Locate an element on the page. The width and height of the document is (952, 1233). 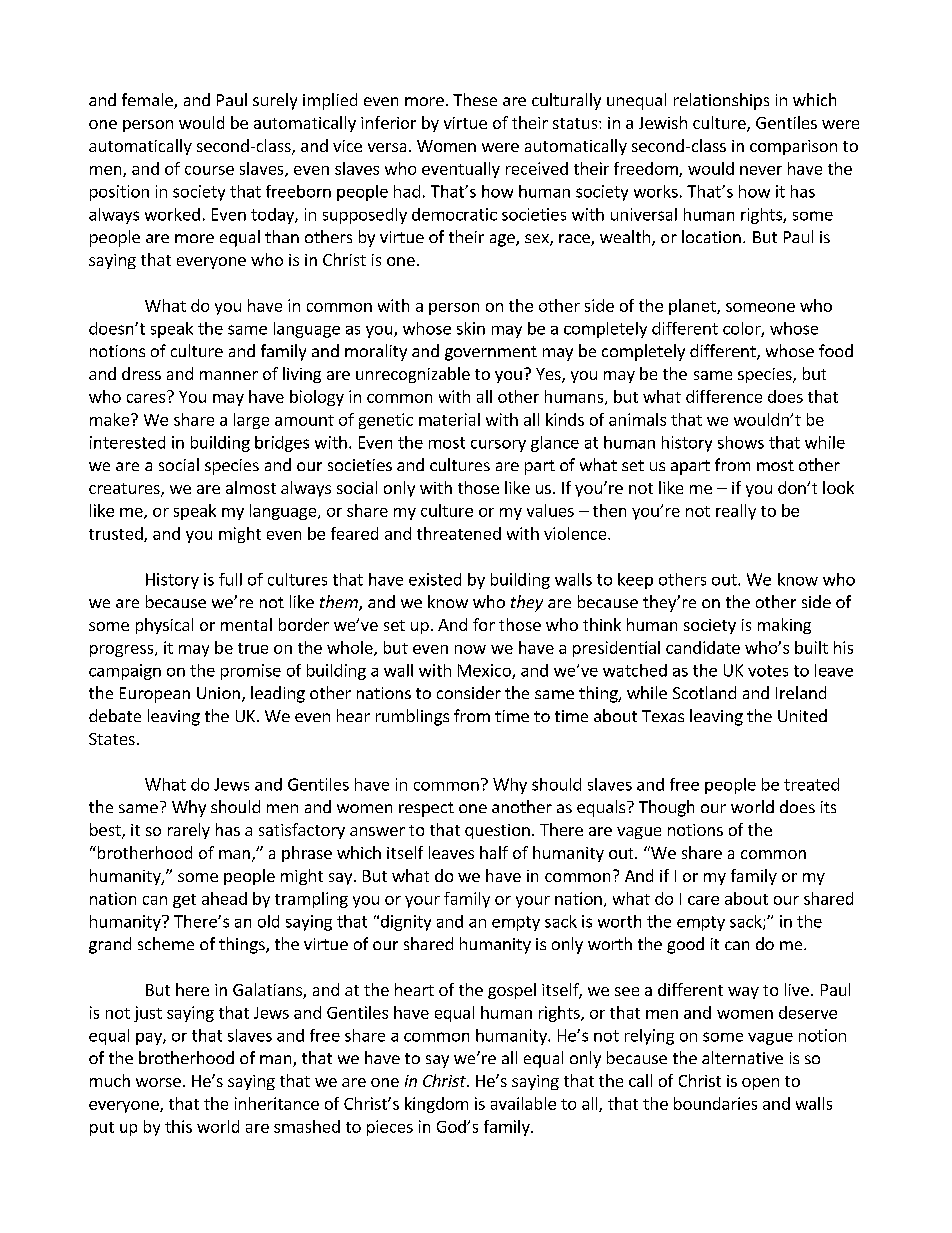
These is located at coordinates (475, 99).
